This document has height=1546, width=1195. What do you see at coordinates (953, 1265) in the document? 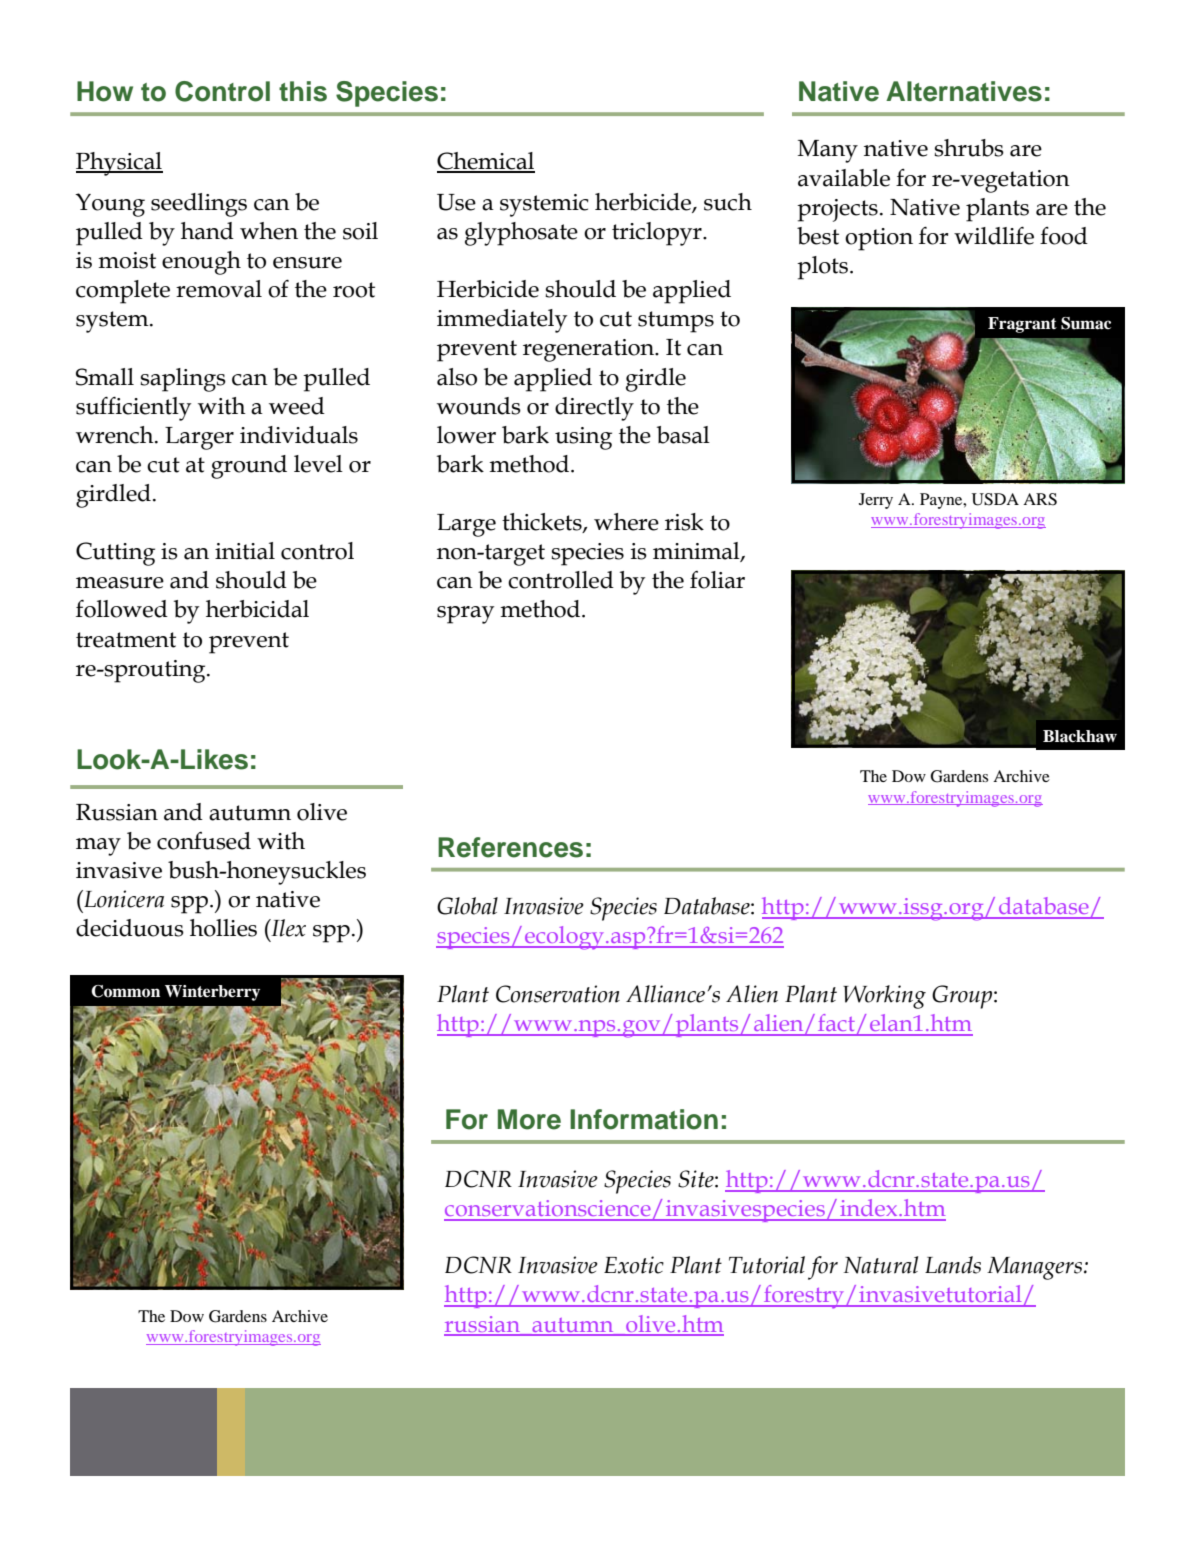
I see `Lands` at bounding box center [953, 1265].
